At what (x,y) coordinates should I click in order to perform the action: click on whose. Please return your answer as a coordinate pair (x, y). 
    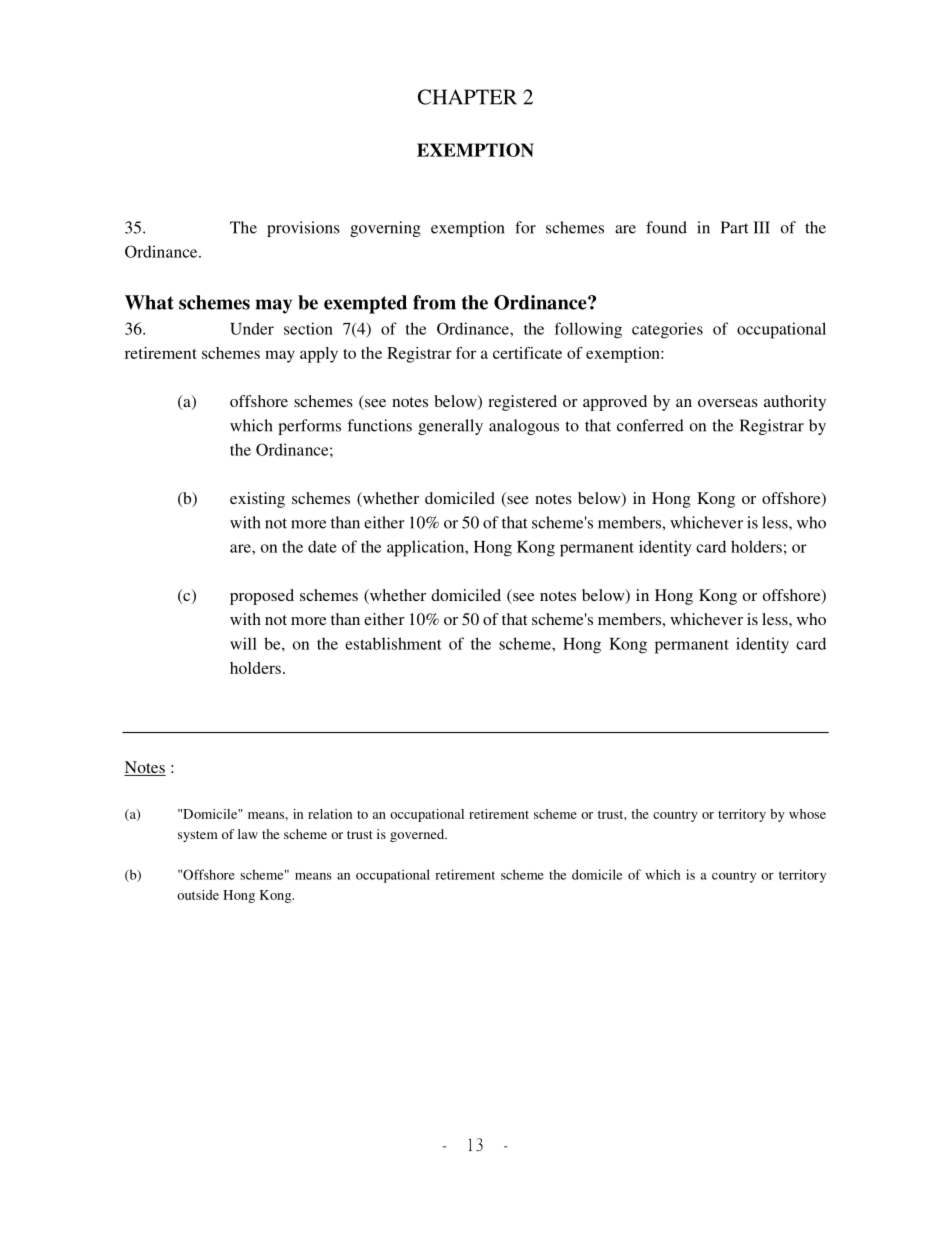
    Looking at the image, I should click on (807, 814).
